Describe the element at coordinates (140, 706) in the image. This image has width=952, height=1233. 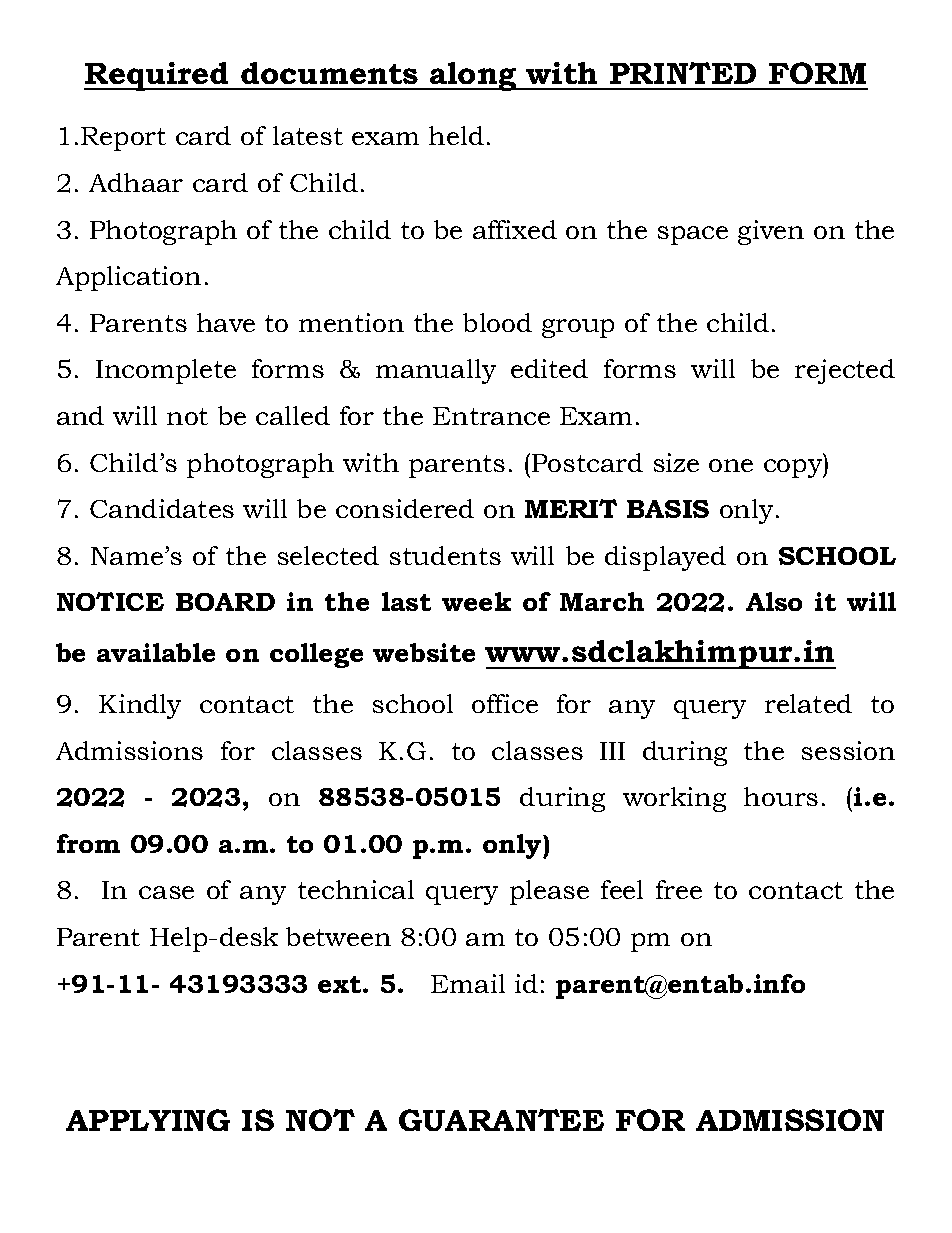
I see `Kindly` at that location.
